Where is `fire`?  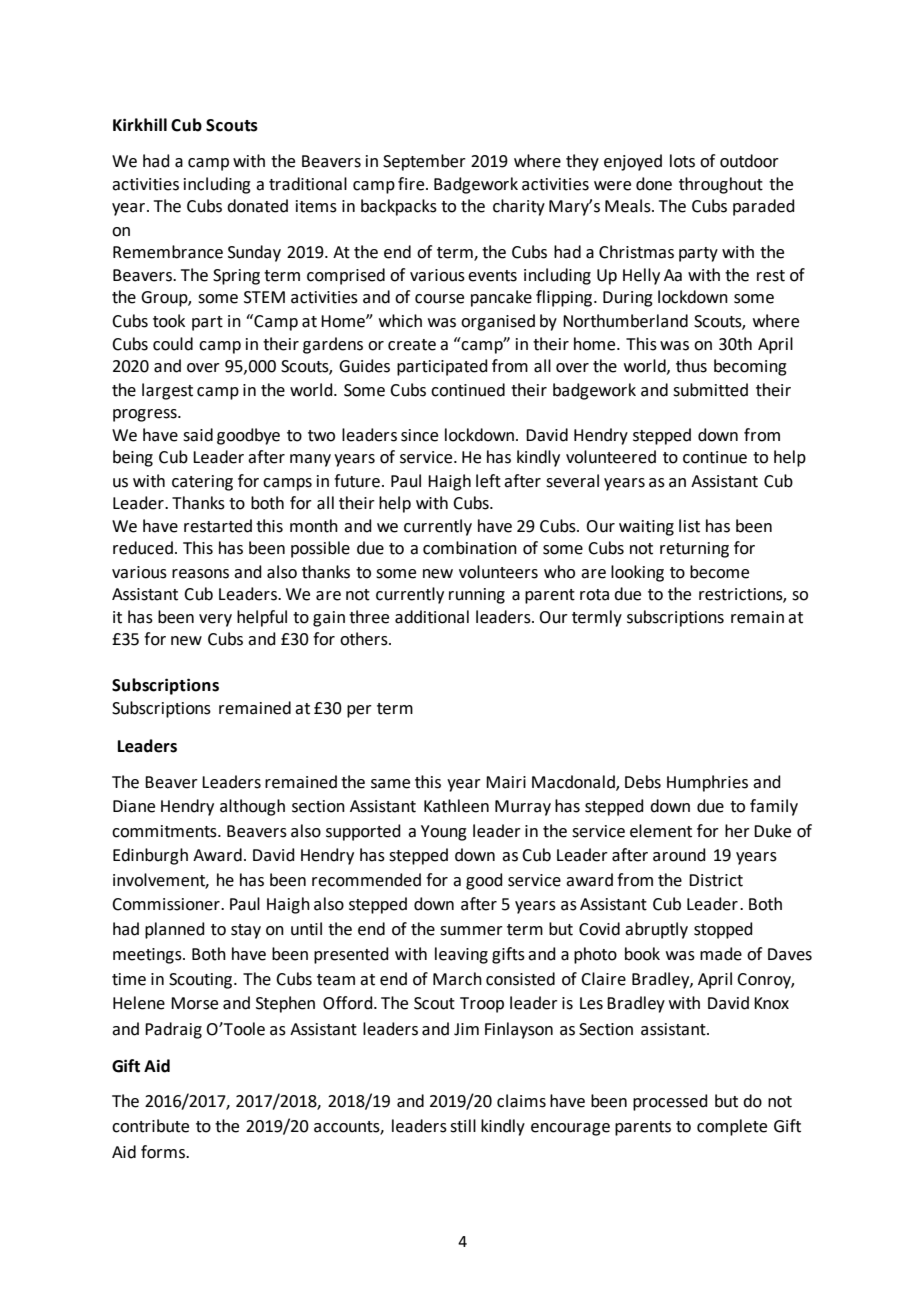 fire is located at coordinates (412, 184).
